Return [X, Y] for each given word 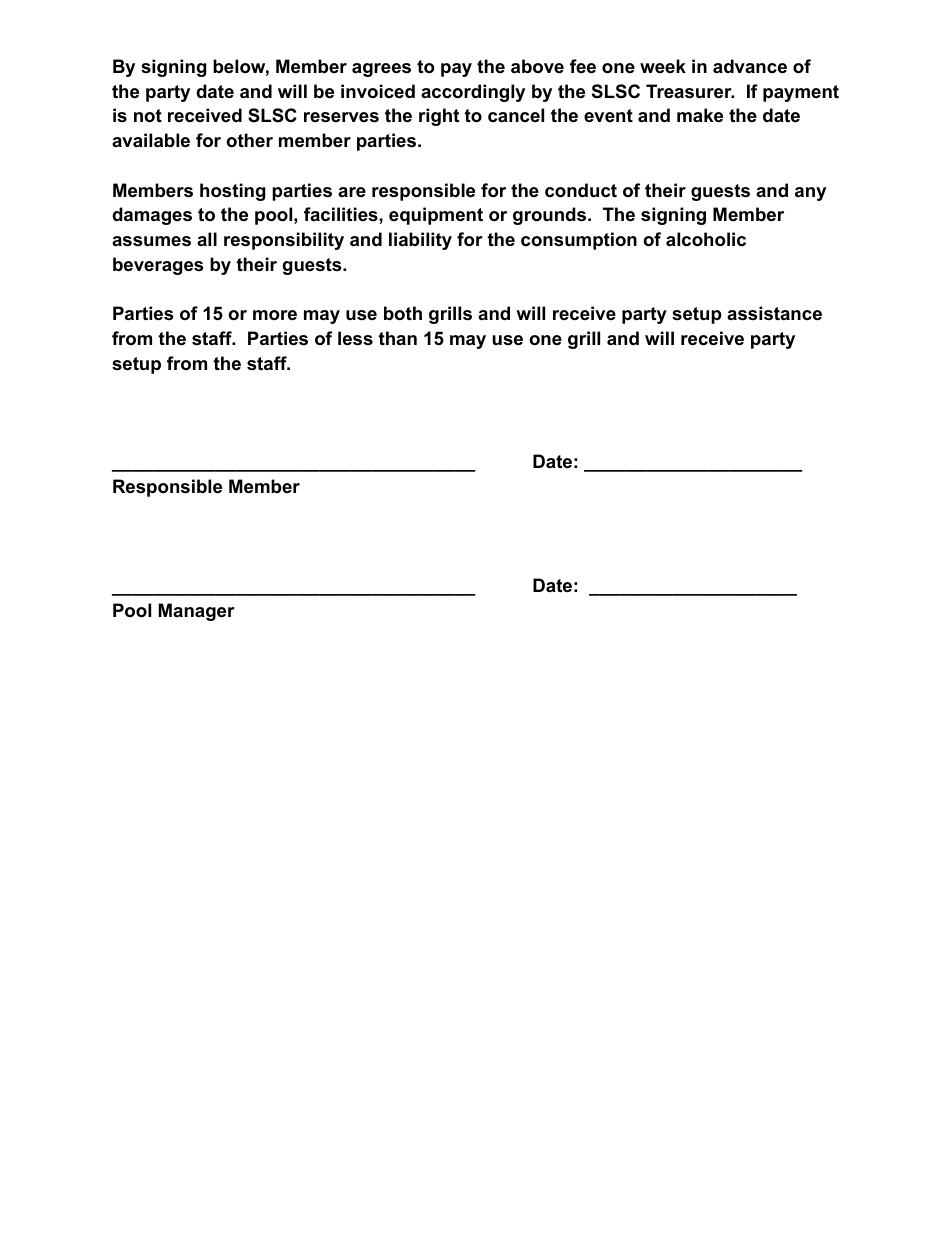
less [355, 338]
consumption [579, 241]
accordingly [473, 93]
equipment [436, 216]
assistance [774, 313]
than [397, 338]
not [148, 115]
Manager [197, 612]
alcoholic [706, 239]
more [275, 315]
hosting [233, 192]
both [403, 313]
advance [750, 66]
